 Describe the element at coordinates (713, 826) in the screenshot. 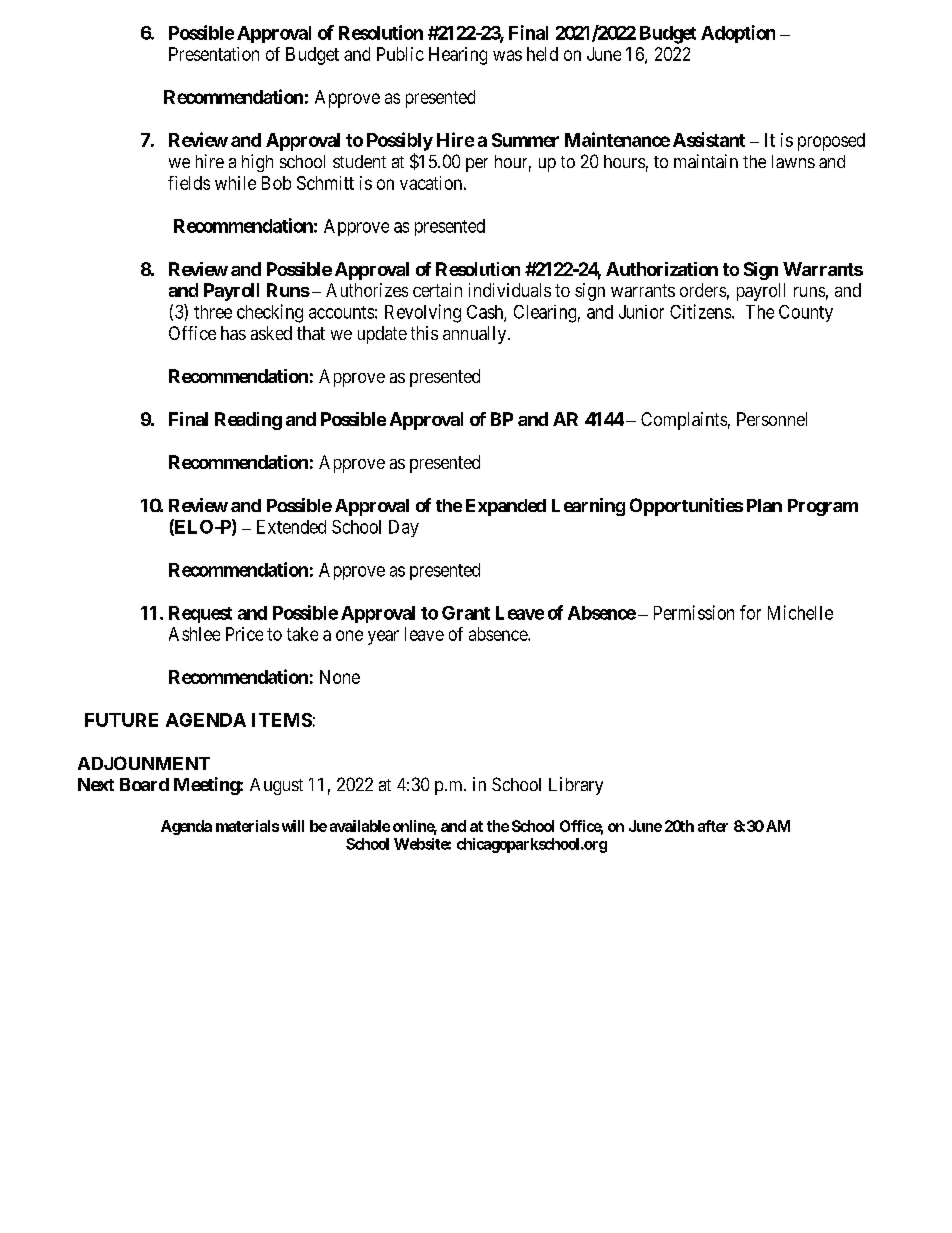

I see `after` at that location.
